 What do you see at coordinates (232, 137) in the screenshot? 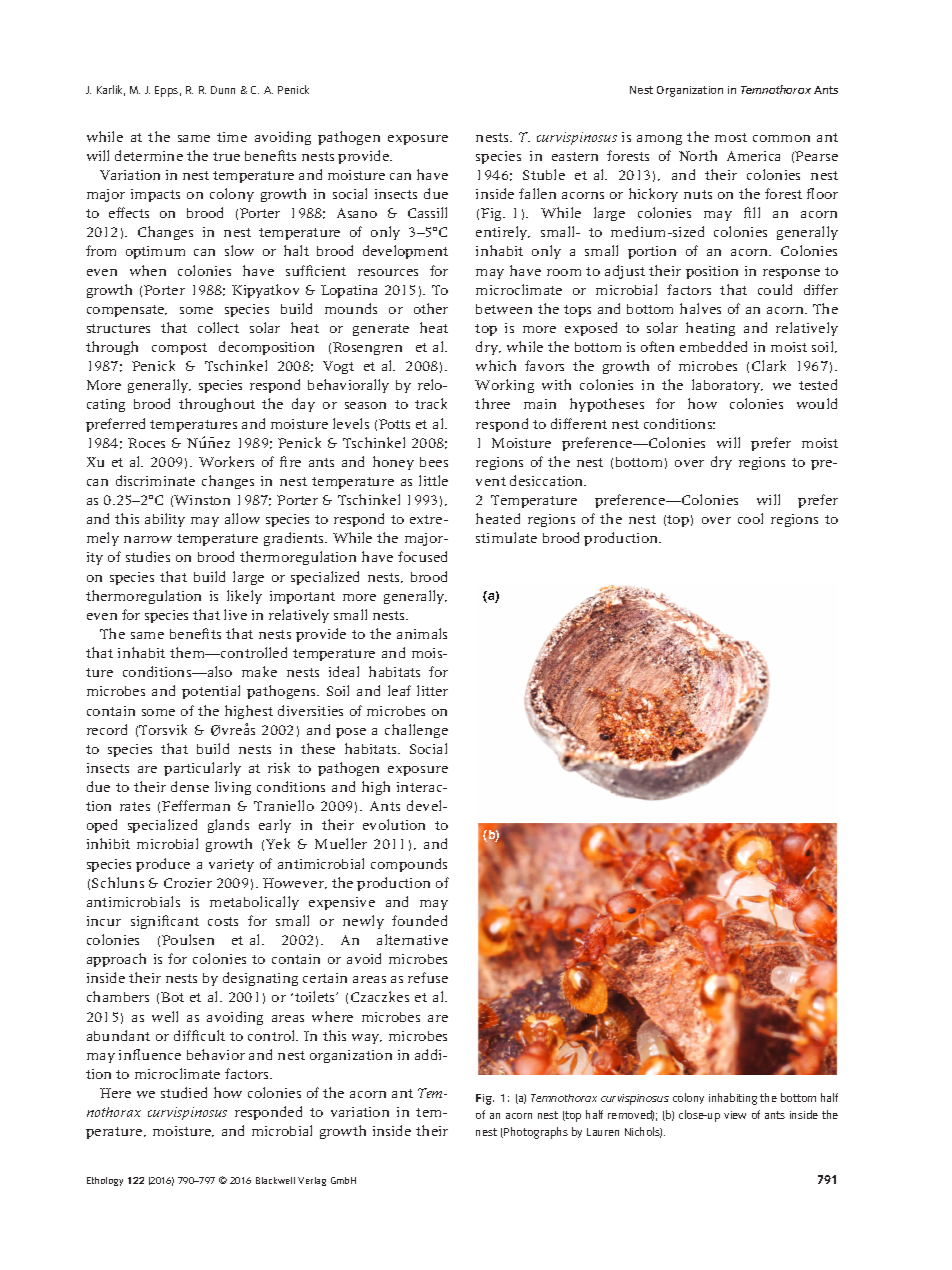
I see `time` at bounding box center [232, 137].
